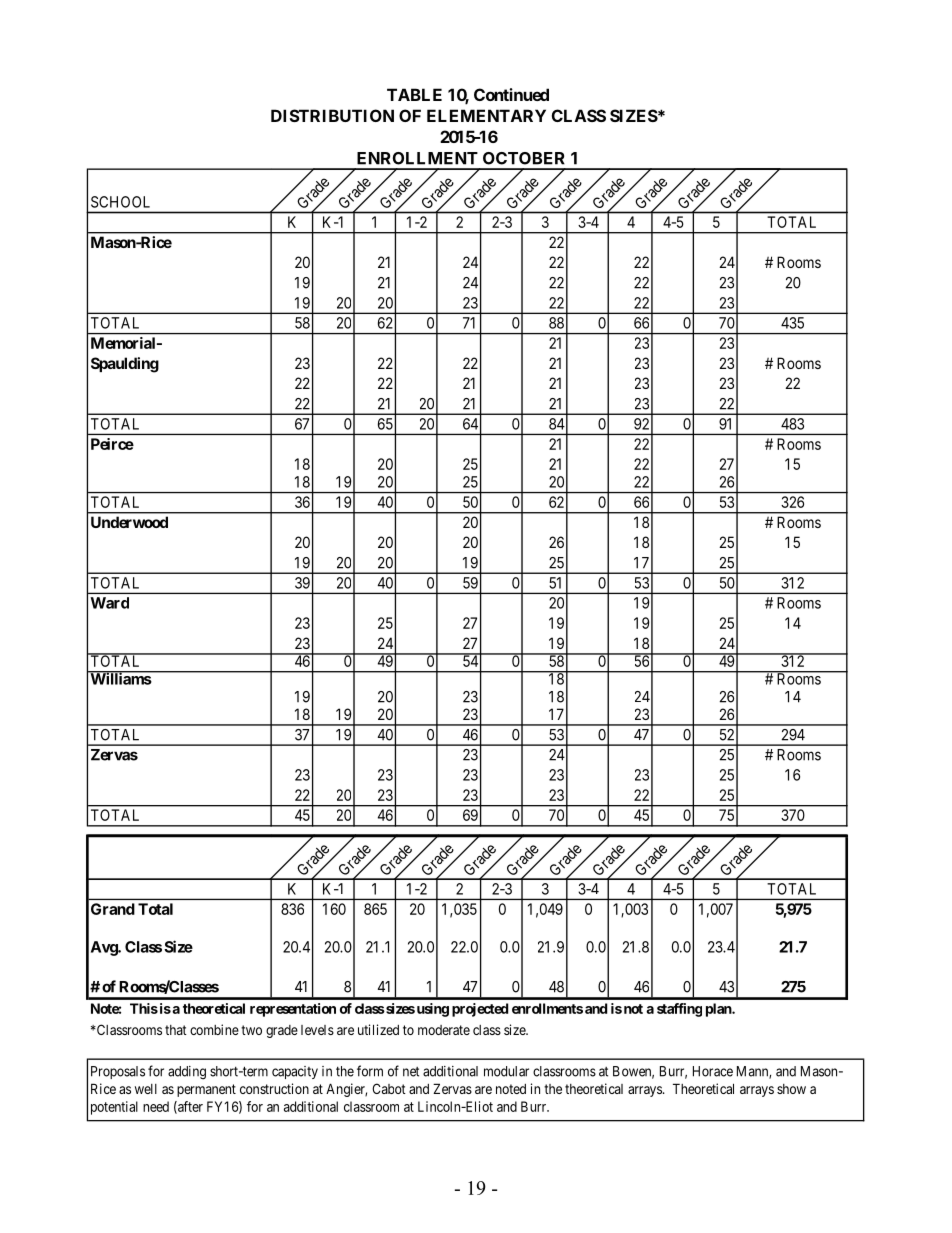 This document has height=1233, width=952. What do you see at coordinates (511, 94) in the document?
I see `Continued` at bounding box center [511, 94].
